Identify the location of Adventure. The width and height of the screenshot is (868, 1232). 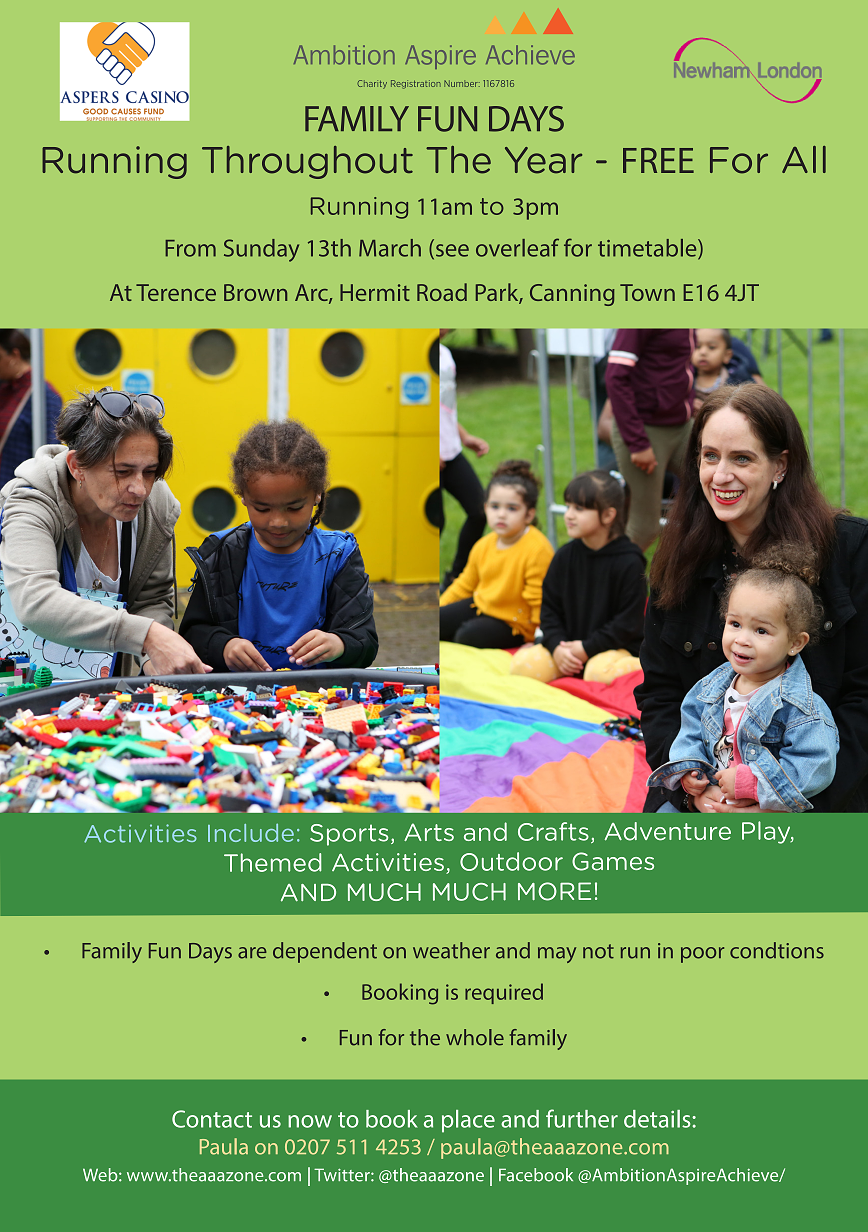
(668, 831).
